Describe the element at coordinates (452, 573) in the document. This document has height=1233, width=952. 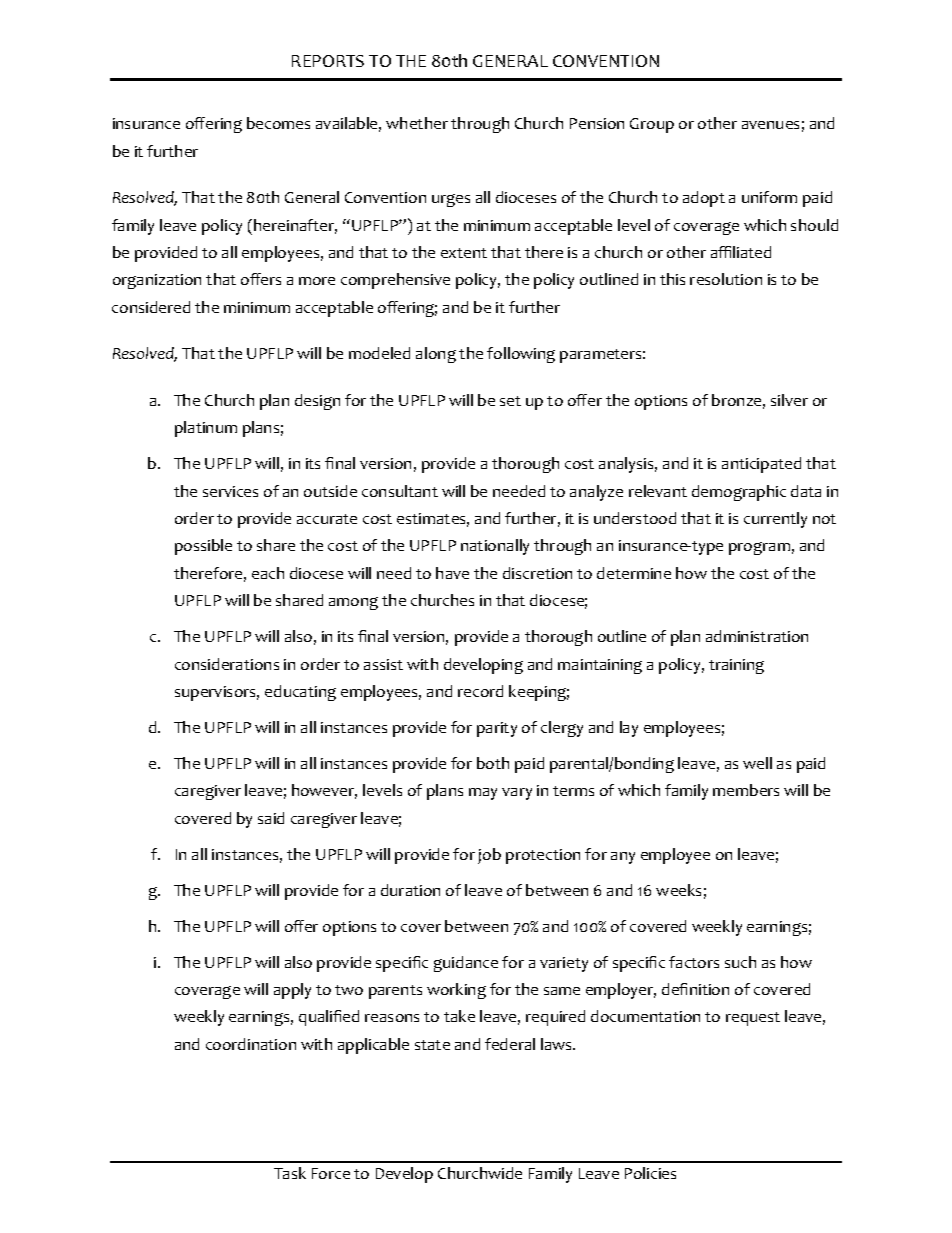
I see `have` at that location.
